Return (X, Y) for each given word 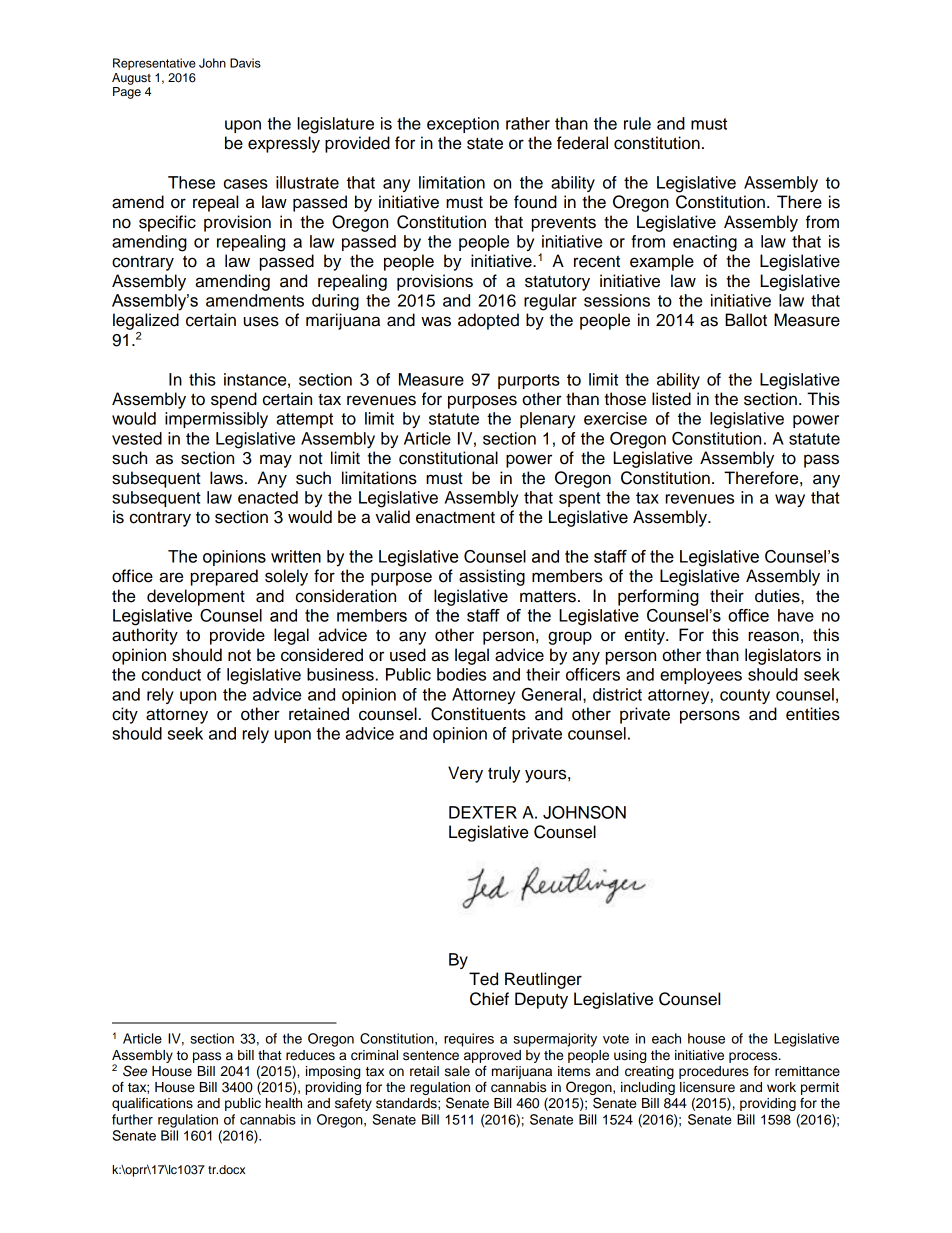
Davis (245, 63)
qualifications (152, 1104)
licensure (707, 1087)
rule (637, 123)
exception (463, 125)
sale (457, 1071)
